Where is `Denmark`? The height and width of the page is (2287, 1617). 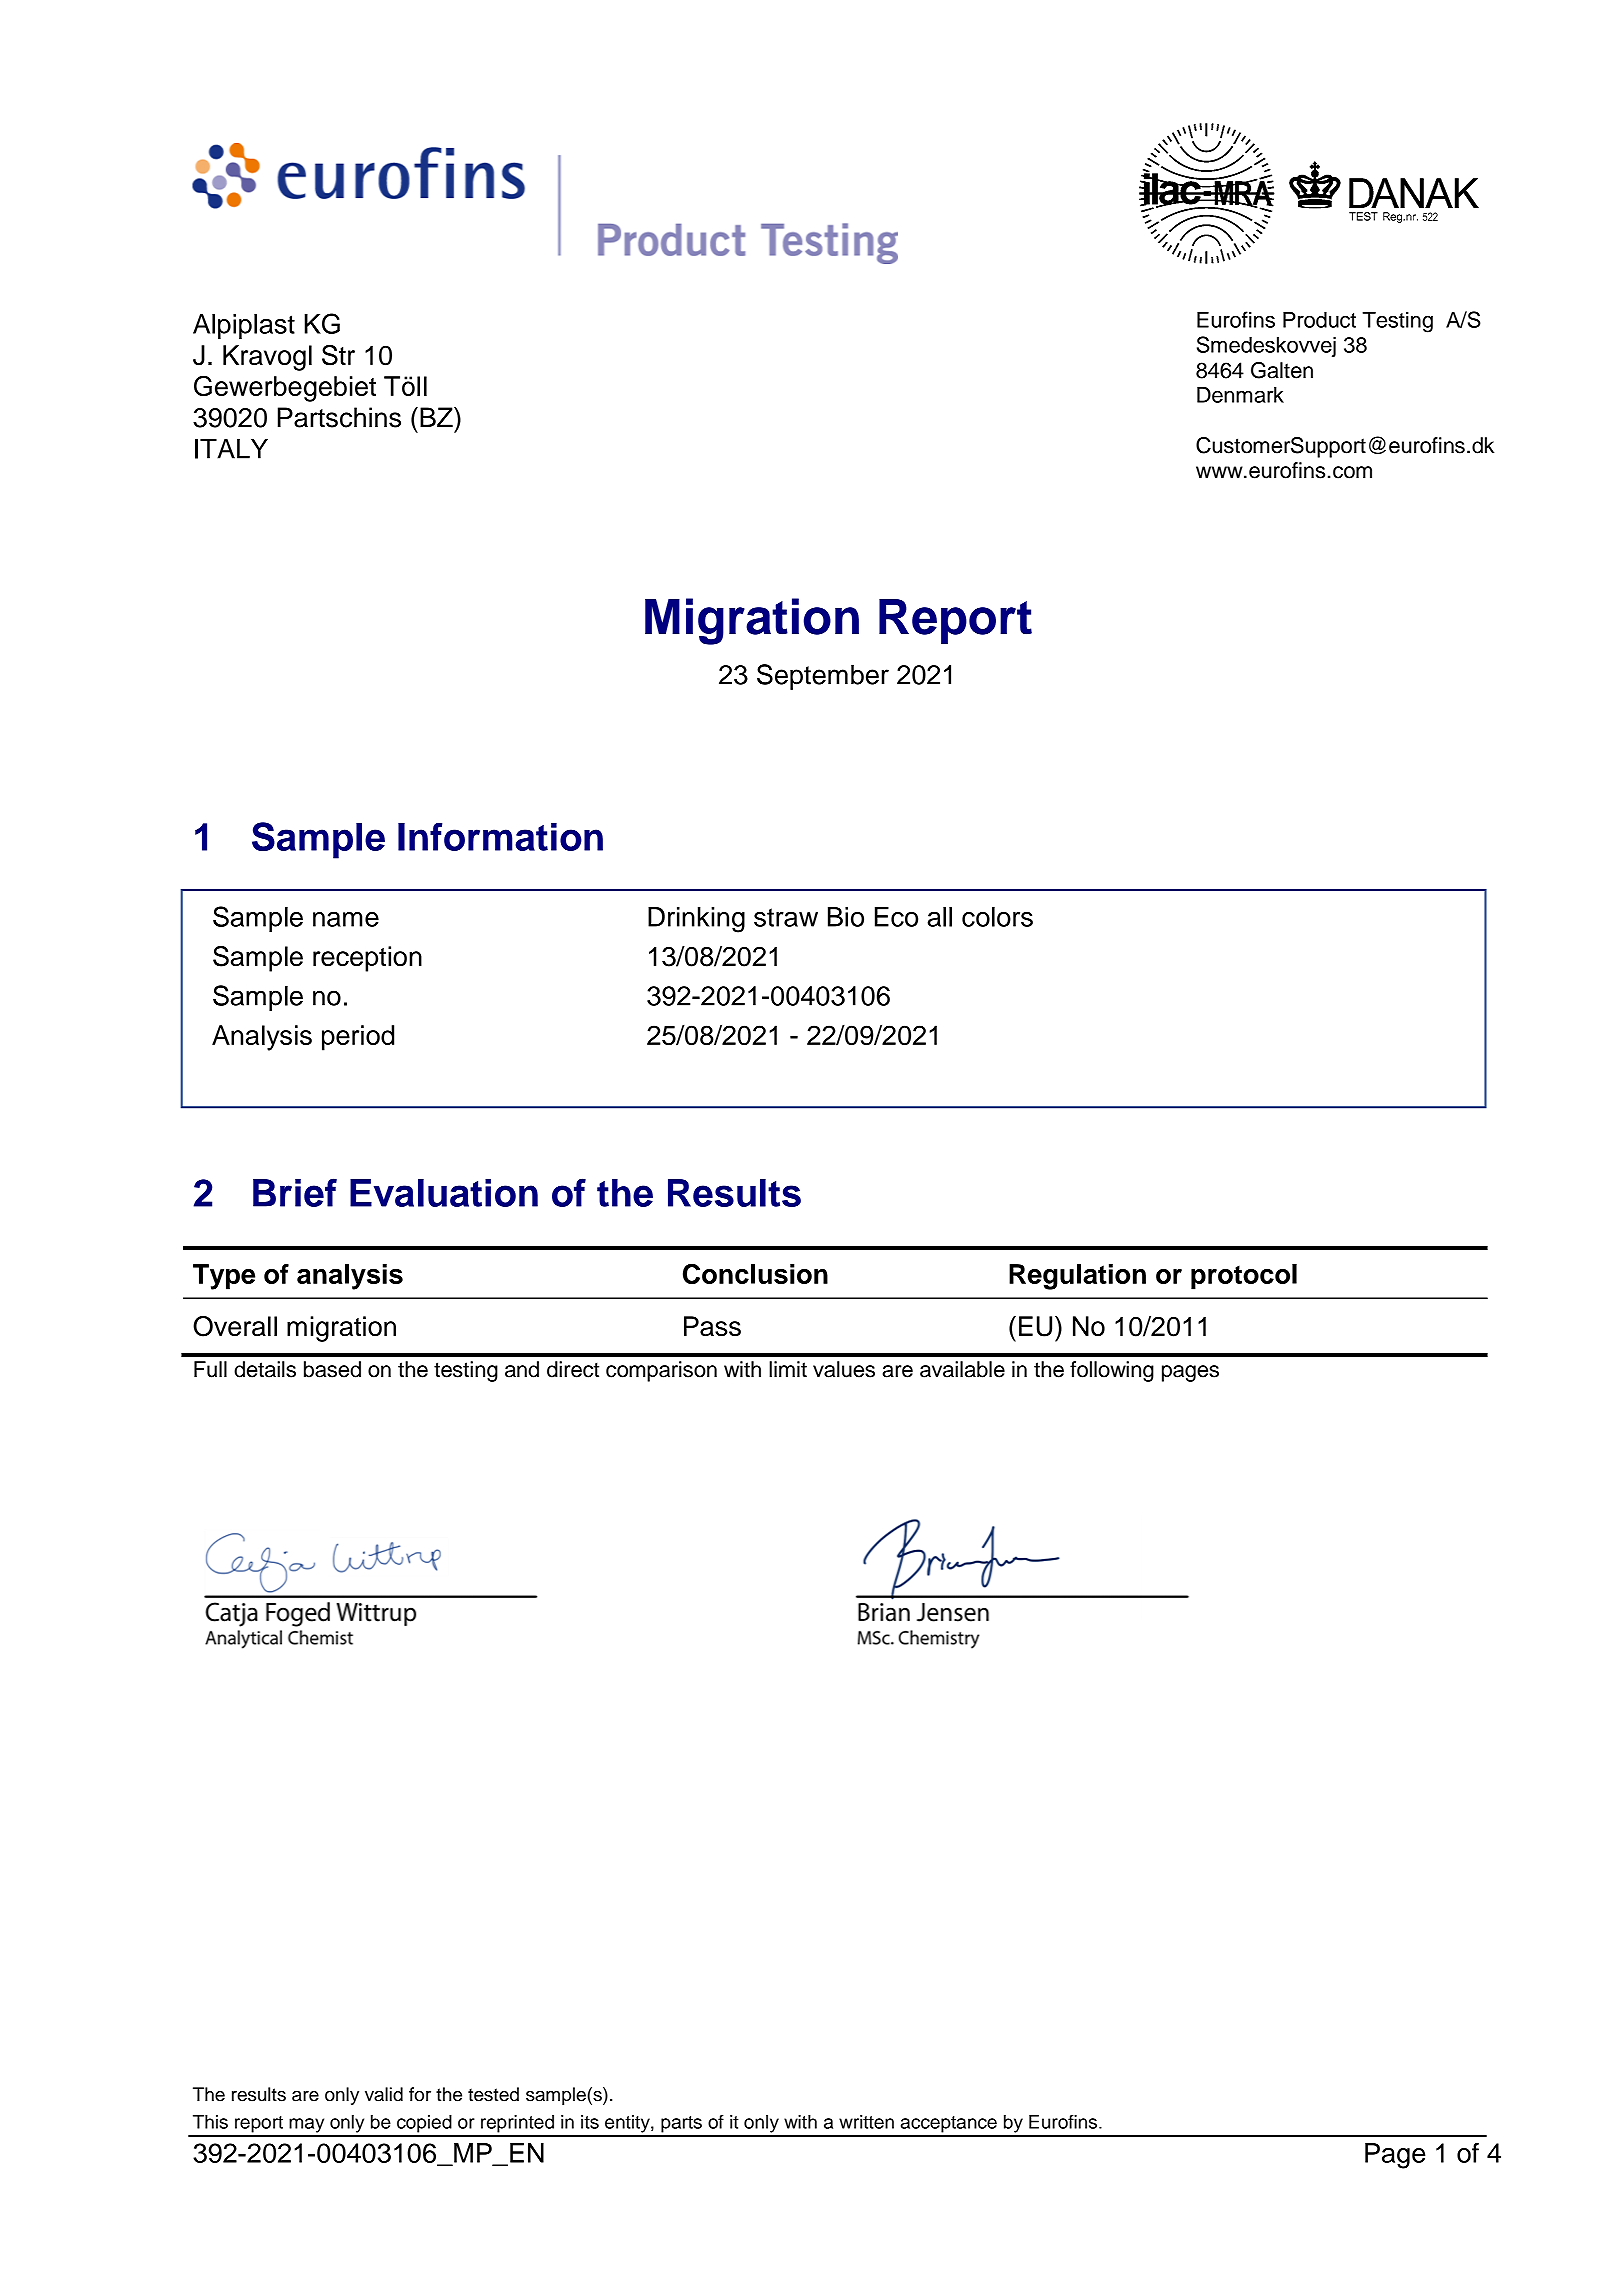 Denmark is located at coordinates (1240, 394).
